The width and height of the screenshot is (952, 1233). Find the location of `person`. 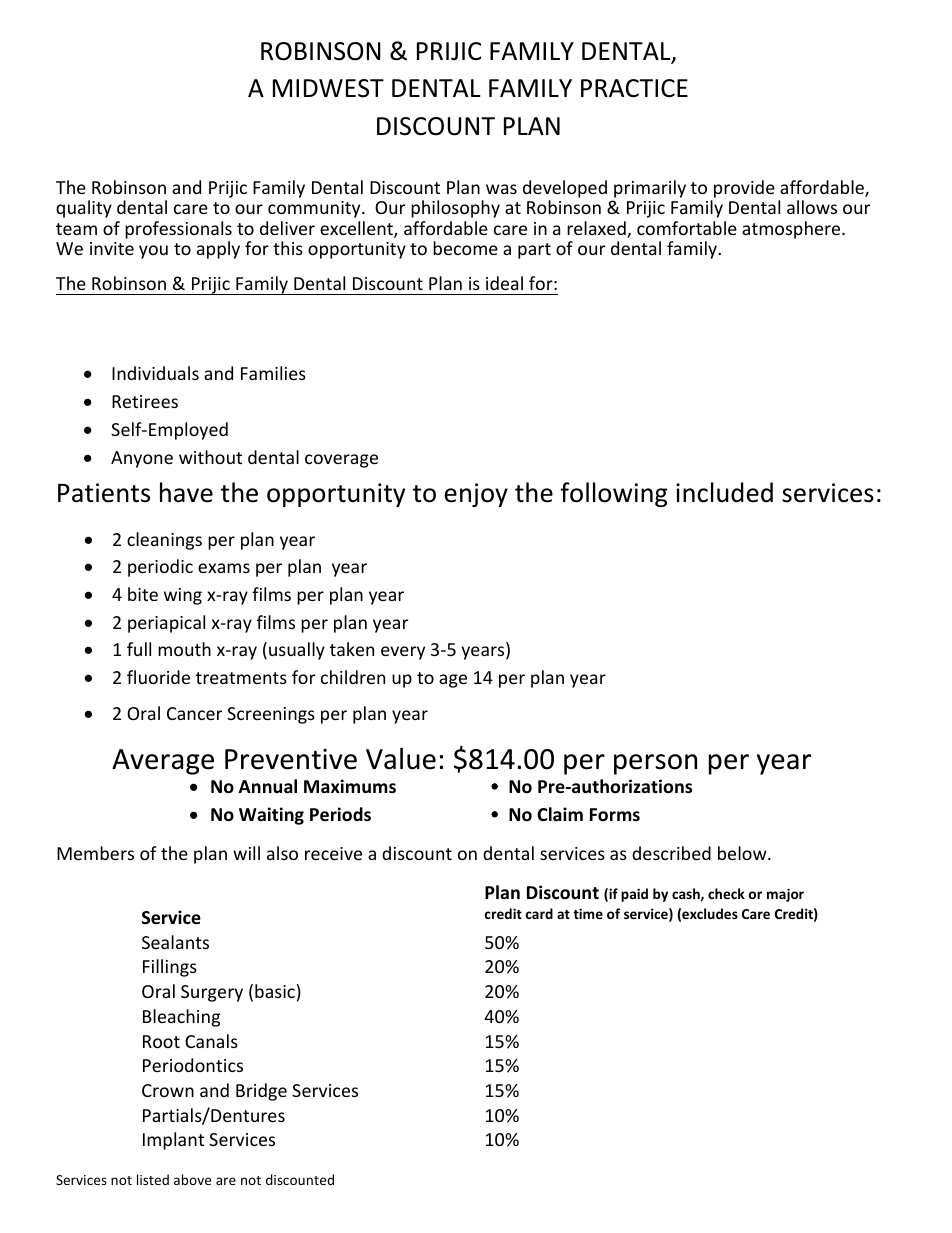

person is located at coordinates (655, 764).
